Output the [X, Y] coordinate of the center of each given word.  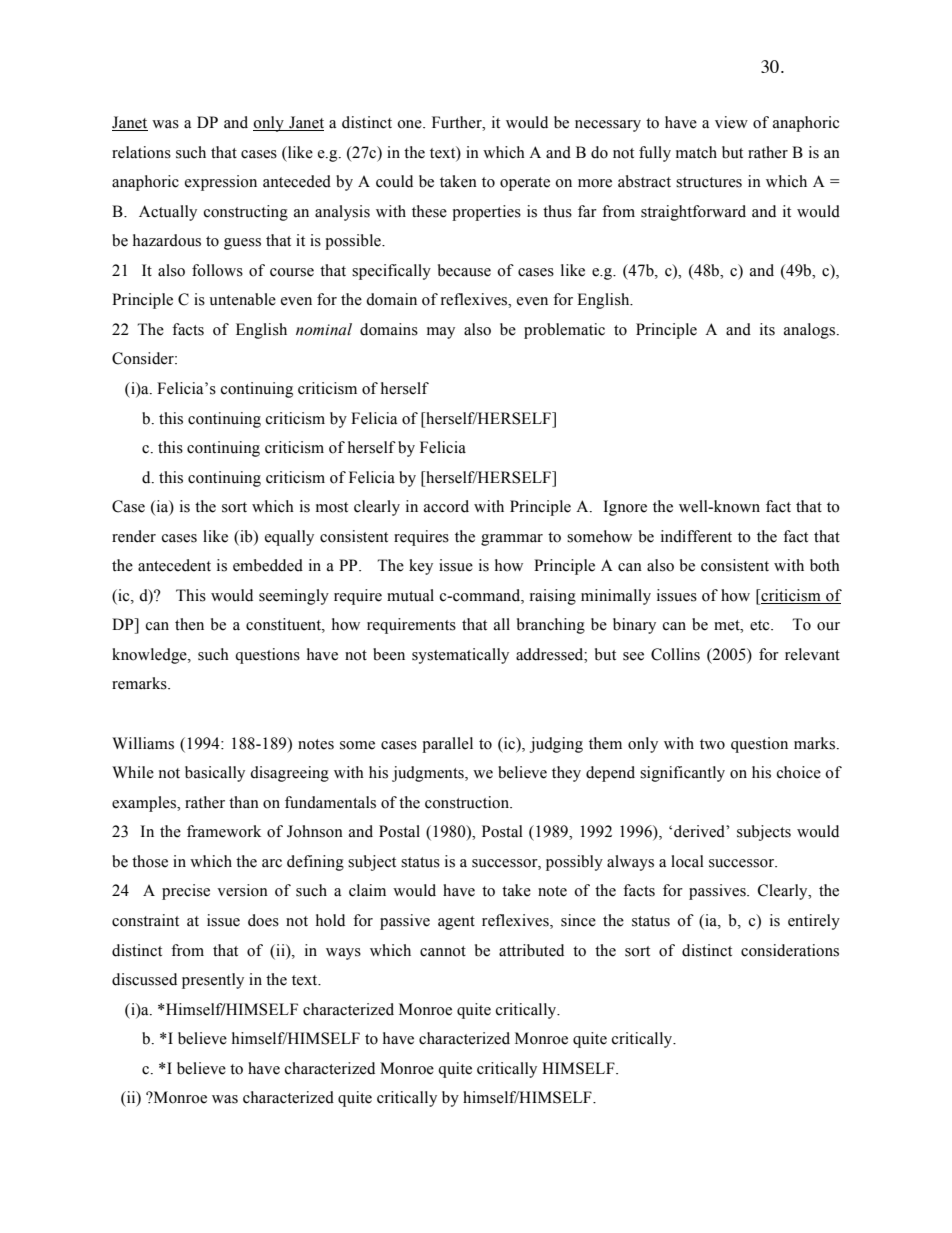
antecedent [174, 565]
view [731, 122]
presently [213, 981]
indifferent [696, 536]
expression [221, 183]
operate [525, 184]
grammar [512, 540]
